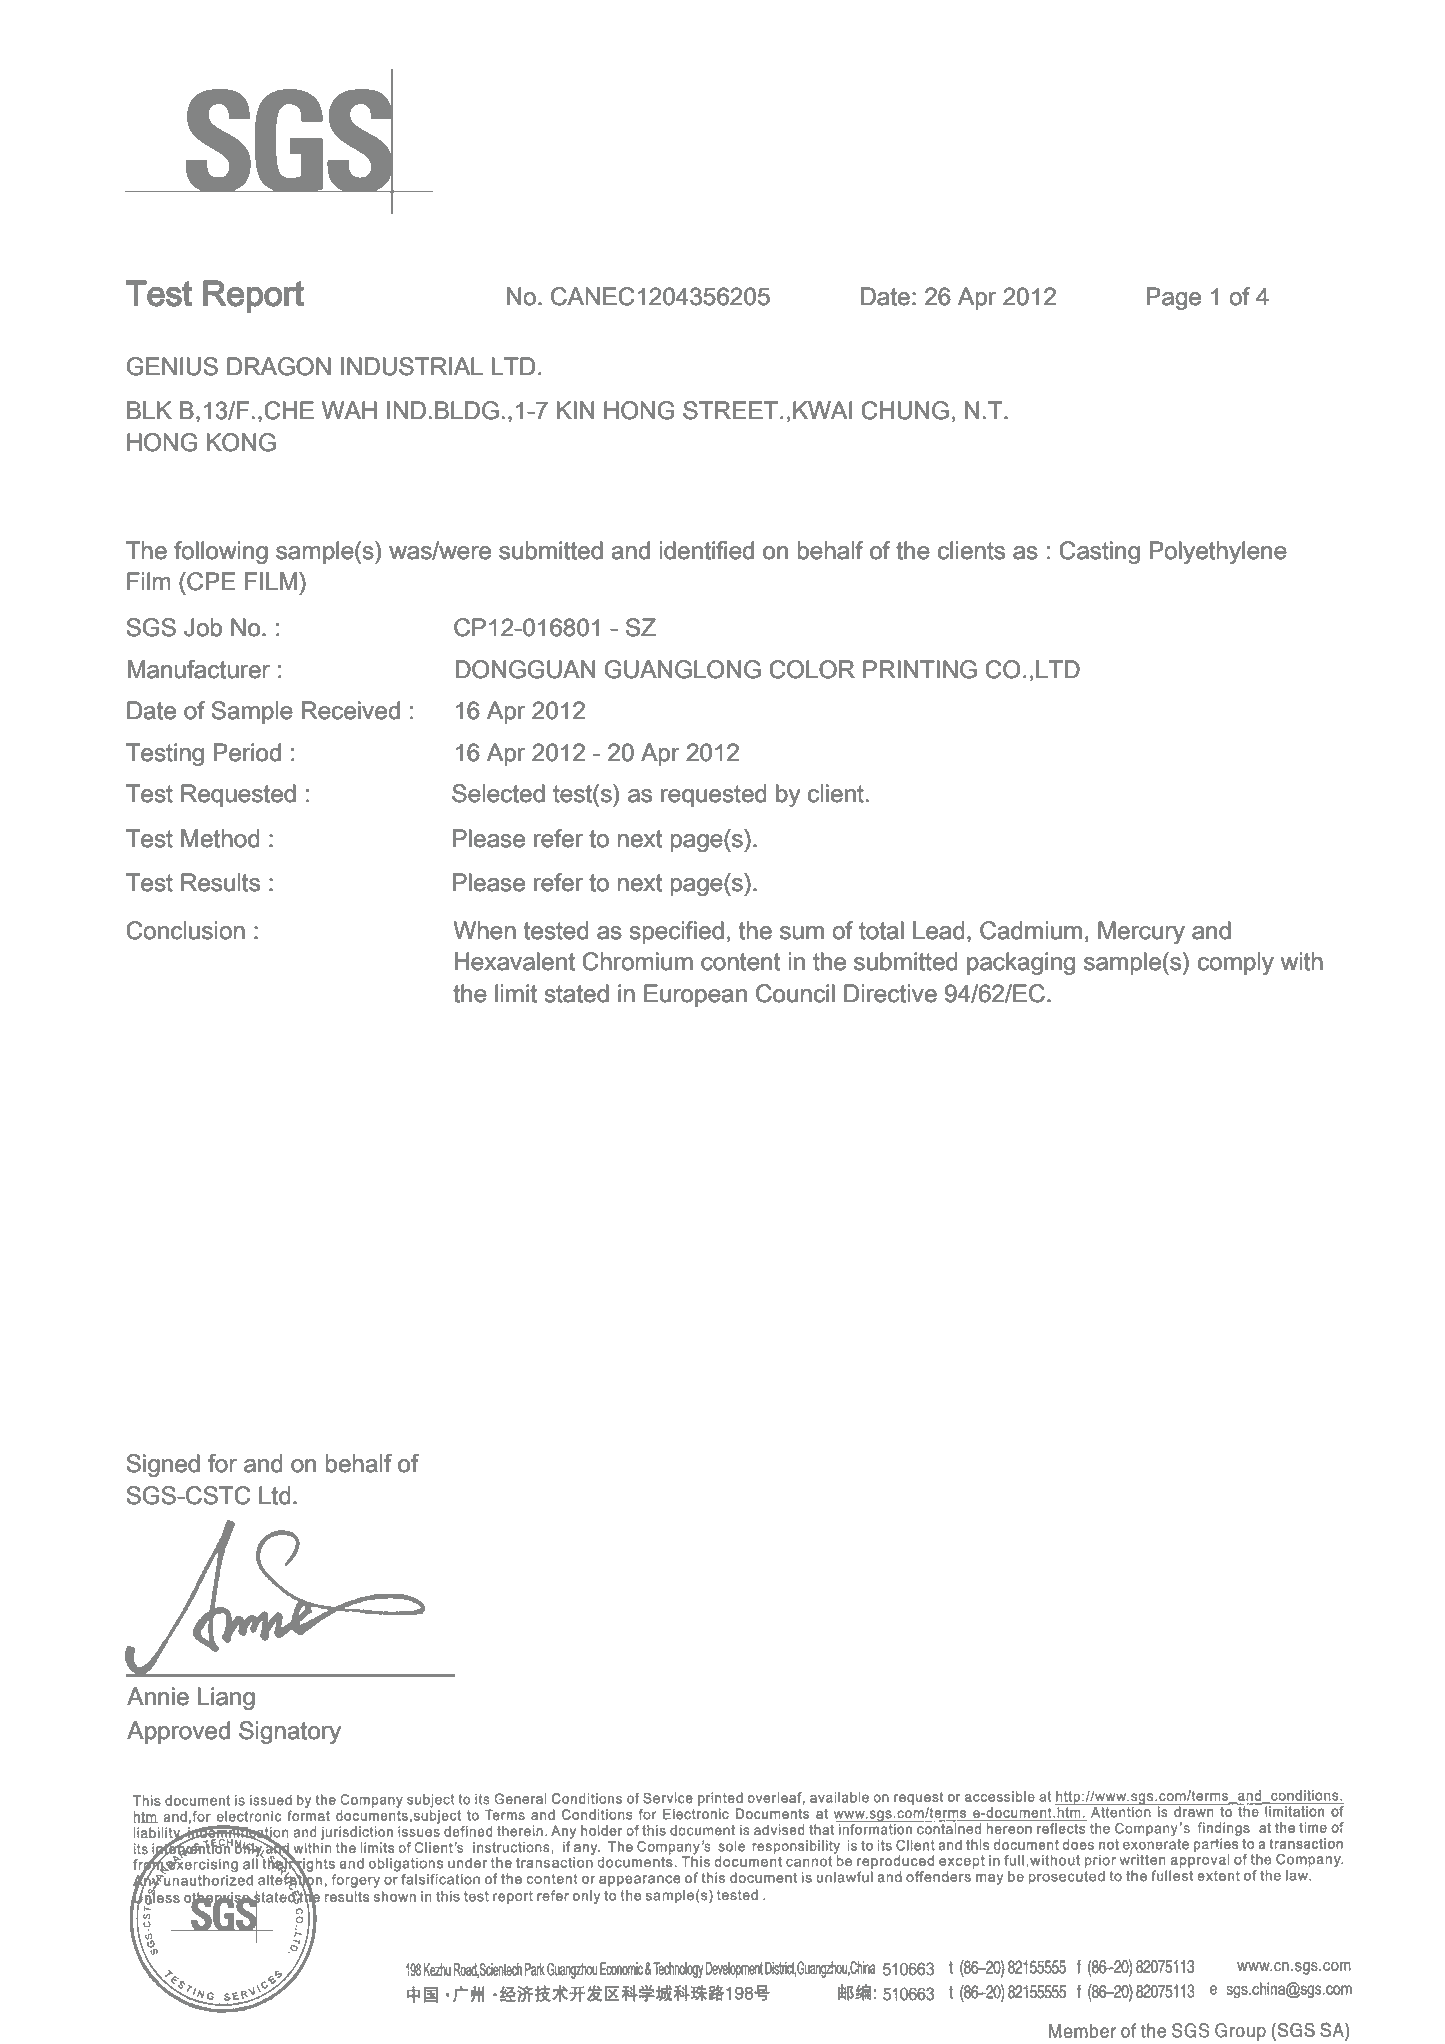 Image resolution: width=1445 pixels, height=2044 pixels. I want to click on Period, so click(247, 752).
